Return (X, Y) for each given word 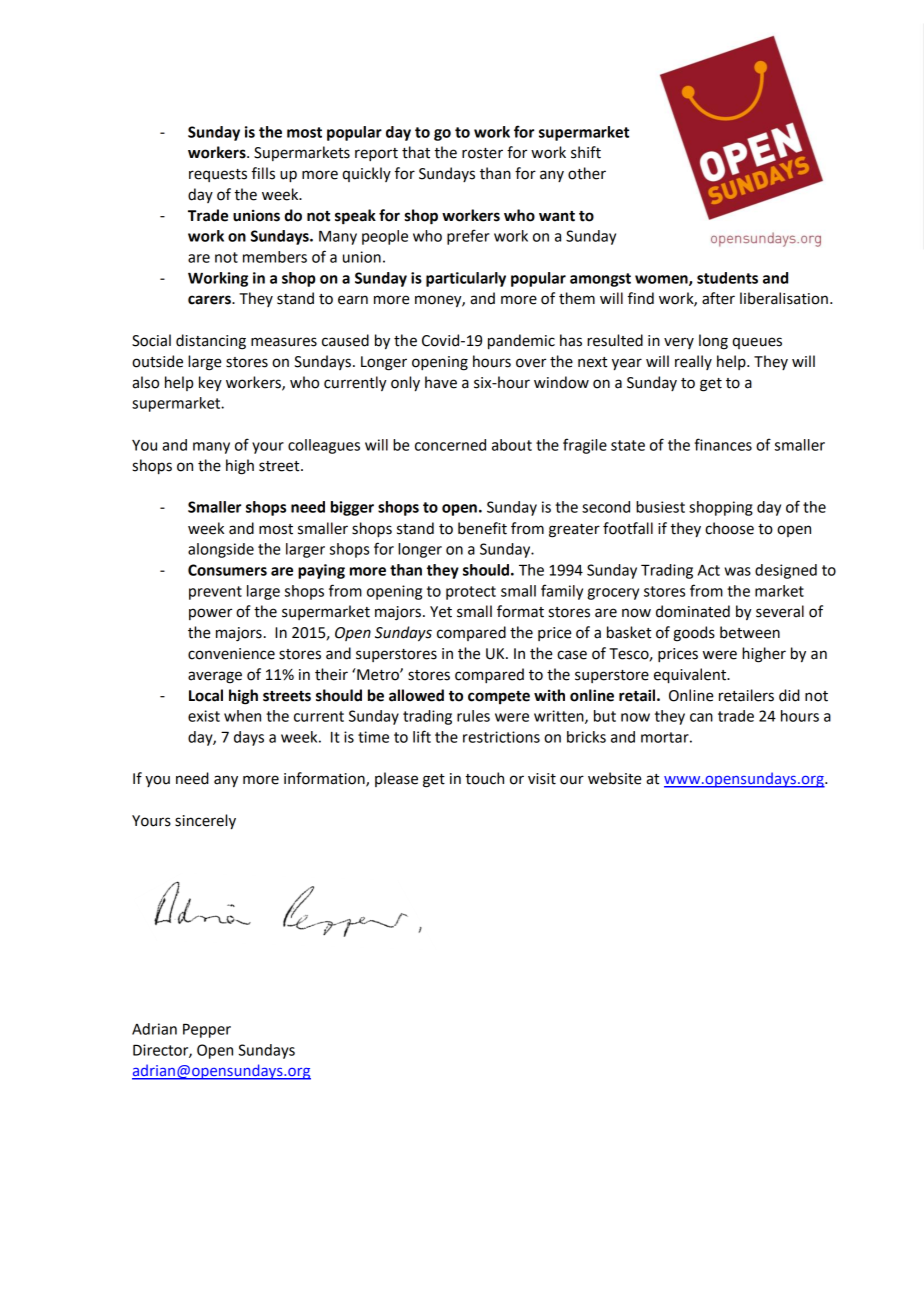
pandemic (521, 342)
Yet (441, 612)
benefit (482, 528)
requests (218, 175)
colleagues (324, 446)
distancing (211, 342)
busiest (660, 507)
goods (694, 634)
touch (484, 778)
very (679, 343)
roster (482, 153)
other (587, 173)
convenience (231, 654)
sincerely (205, 822)
